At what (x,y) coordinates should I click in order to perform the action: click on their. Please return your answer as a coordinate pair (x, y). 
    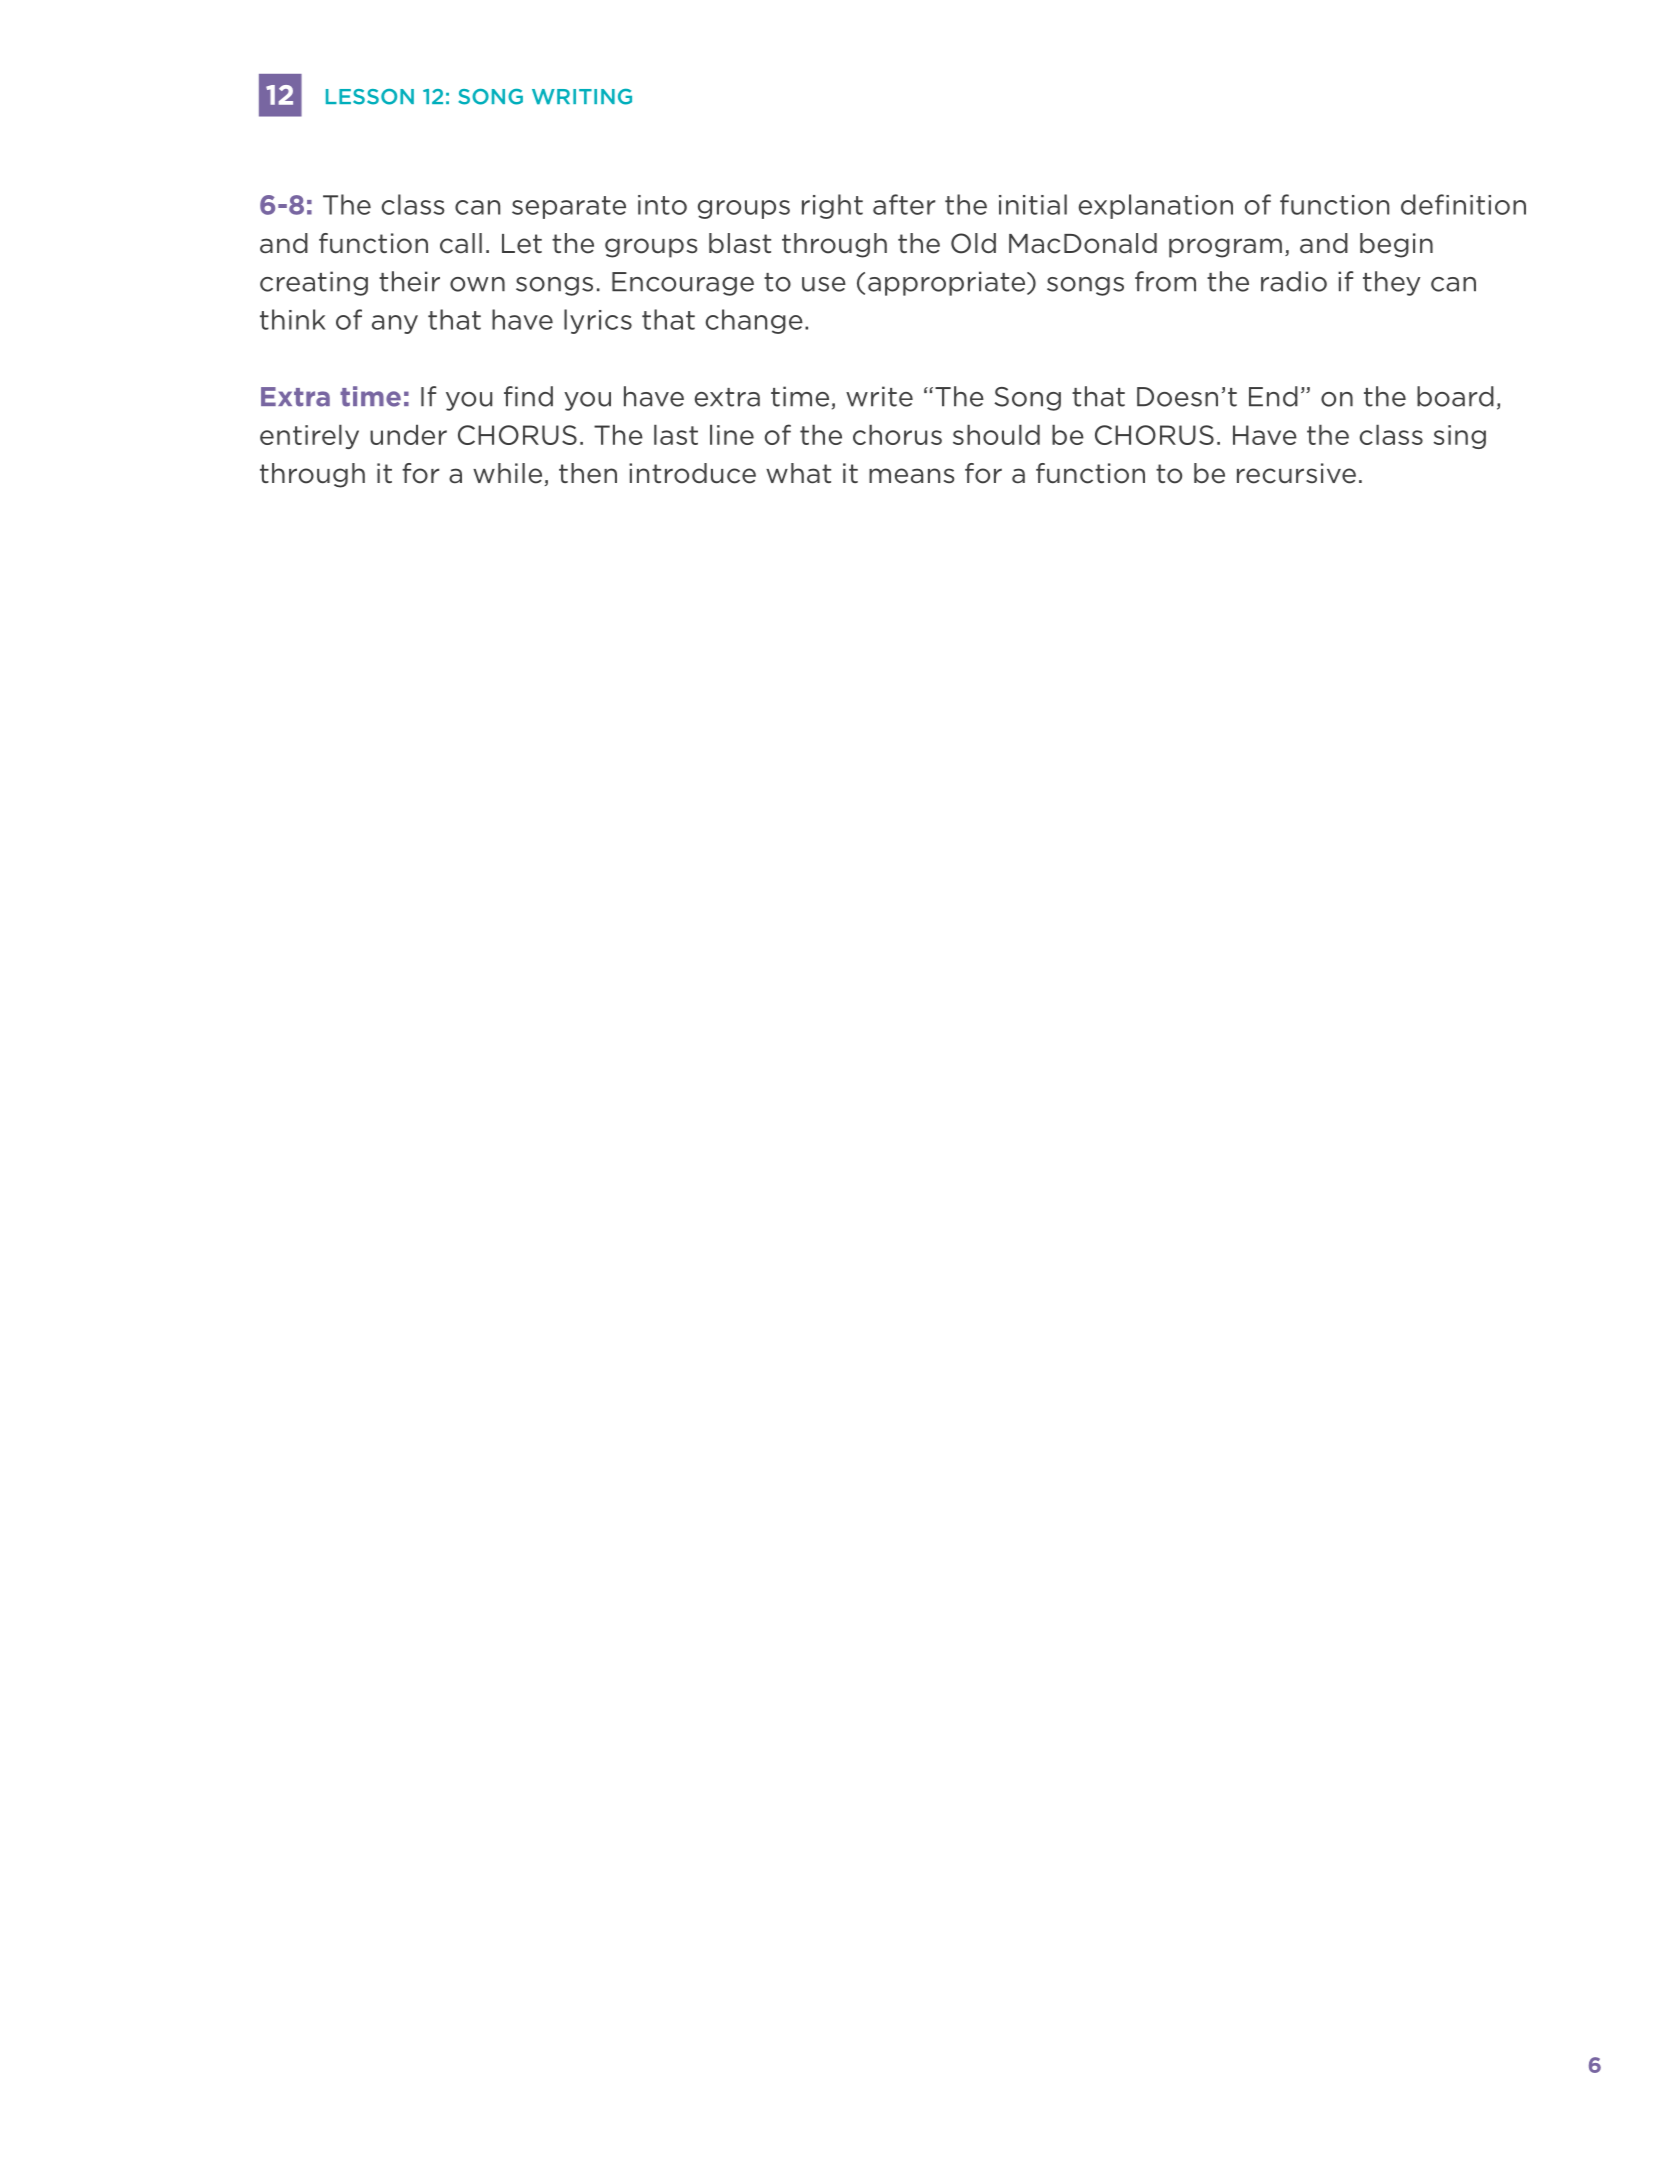
    Looking at the image, I should click on (409, 281).
